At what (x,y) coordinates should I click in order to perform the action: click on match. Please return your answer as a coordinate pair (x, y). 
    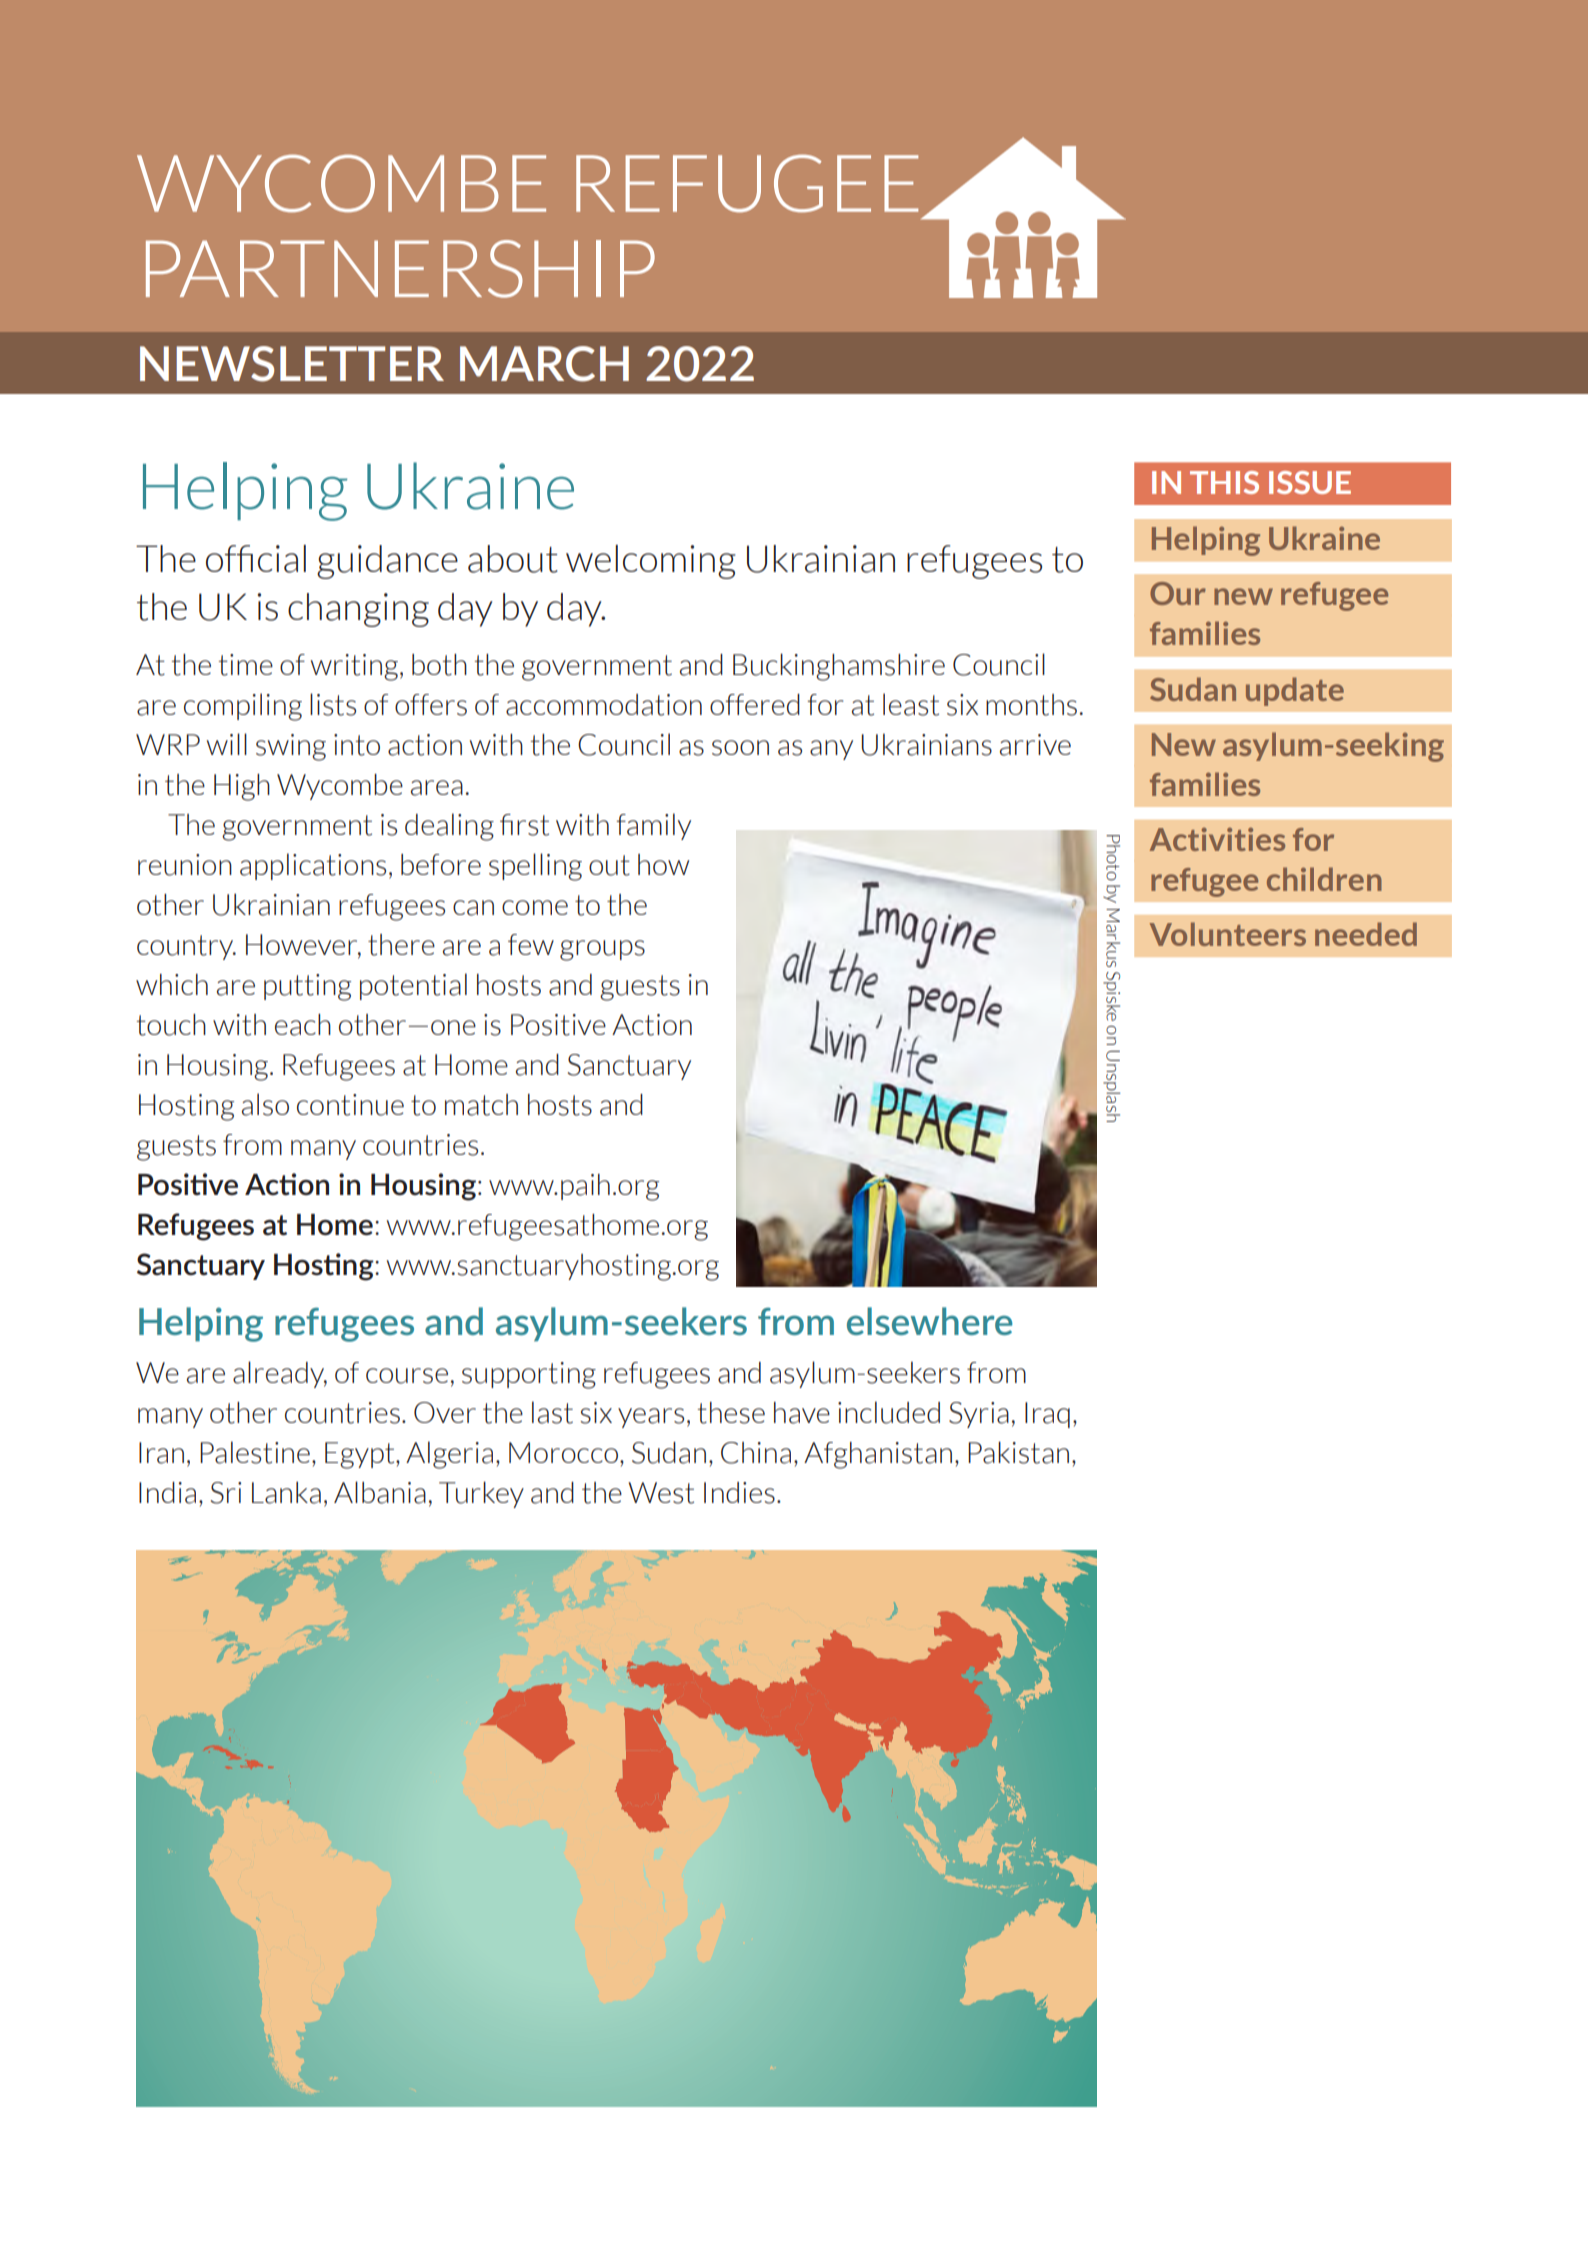
    Looking at the image, I should click on (481, 1105).
